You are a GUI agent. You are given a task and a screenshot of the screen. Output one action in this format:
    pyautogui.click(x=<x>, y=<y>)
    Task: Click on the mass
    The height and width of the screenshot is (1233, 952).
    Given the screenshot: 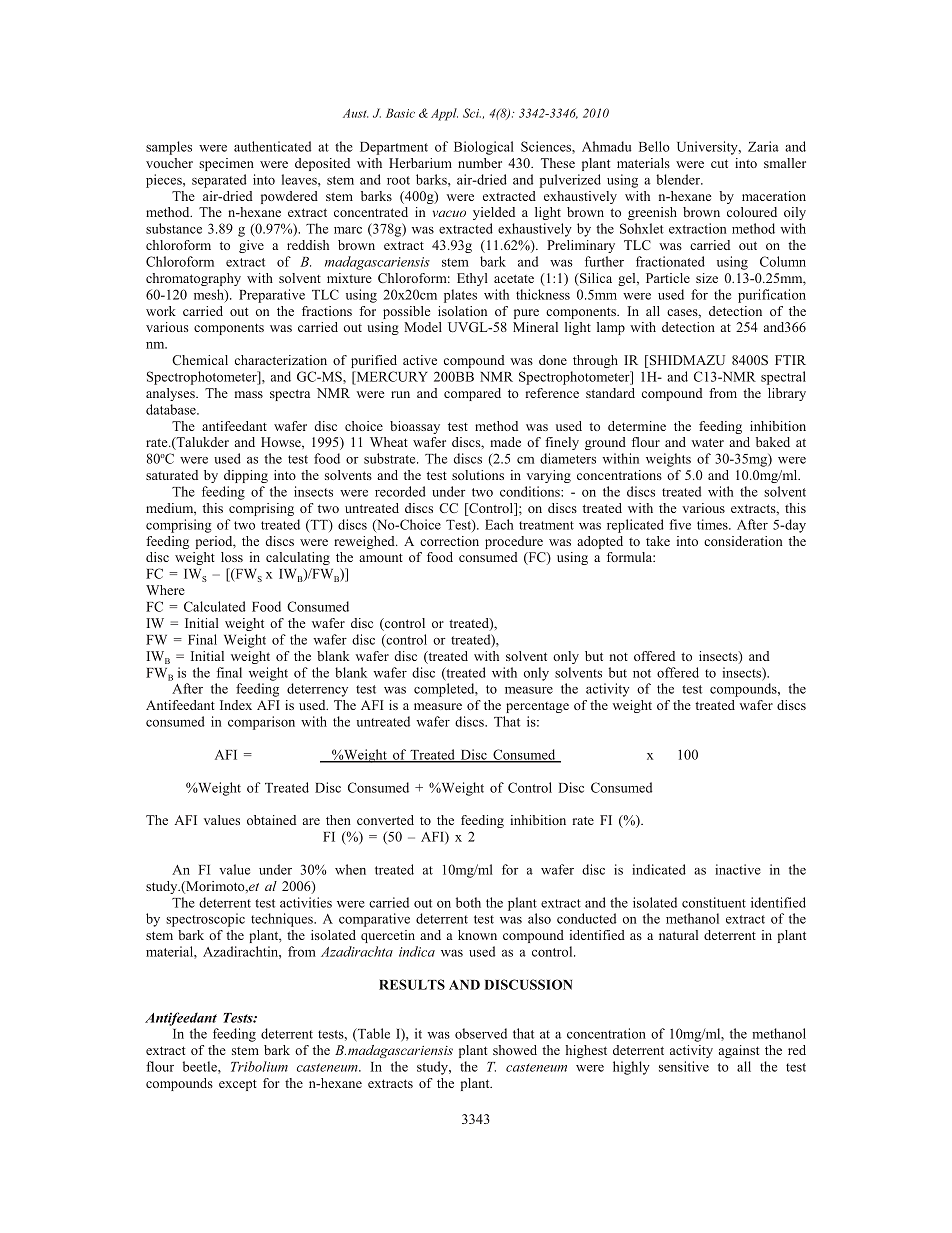 What is the action you would take?
    pyautogui.click(x=249, y=394)
